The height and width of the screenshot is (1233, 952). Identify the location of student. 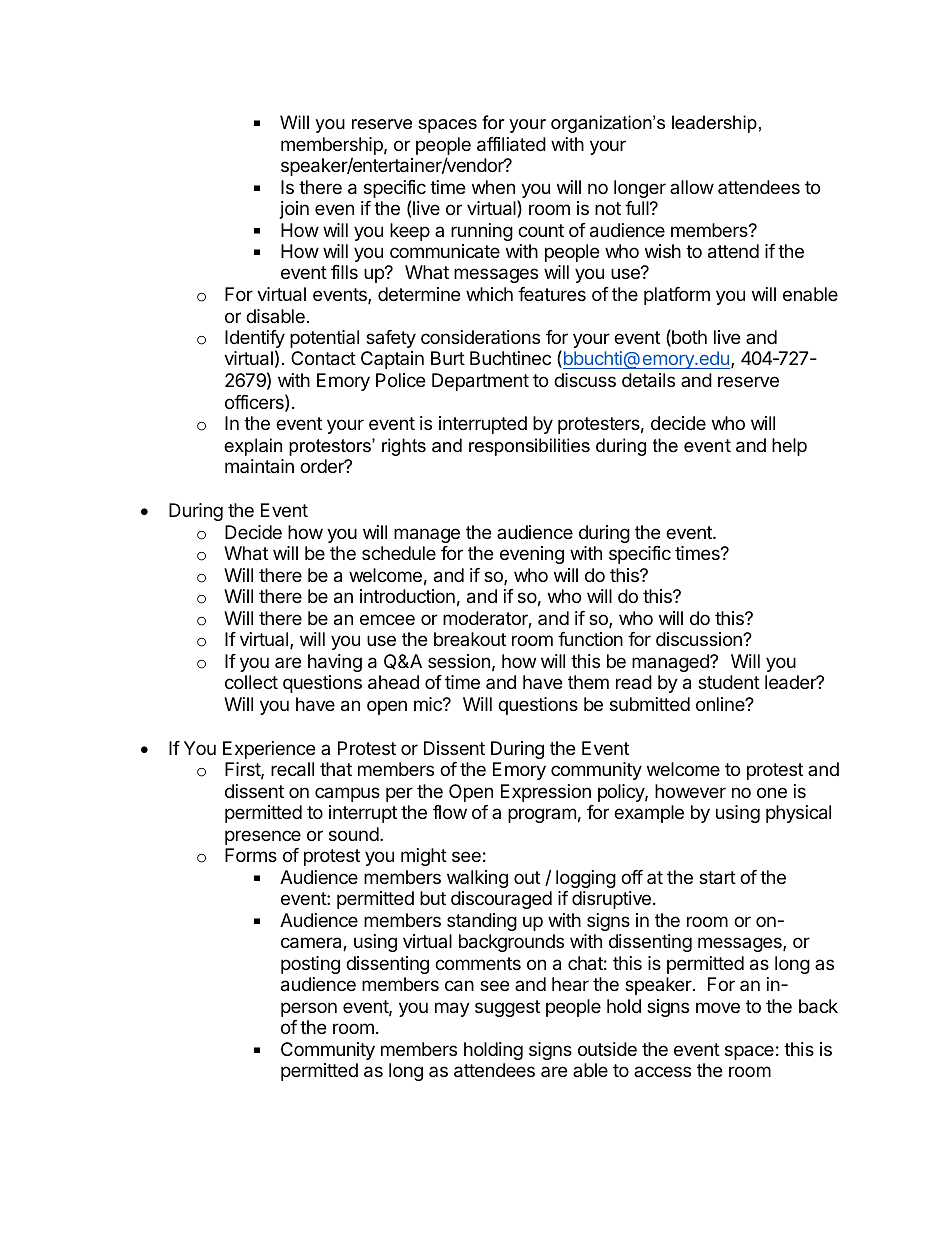
(729, 682).
